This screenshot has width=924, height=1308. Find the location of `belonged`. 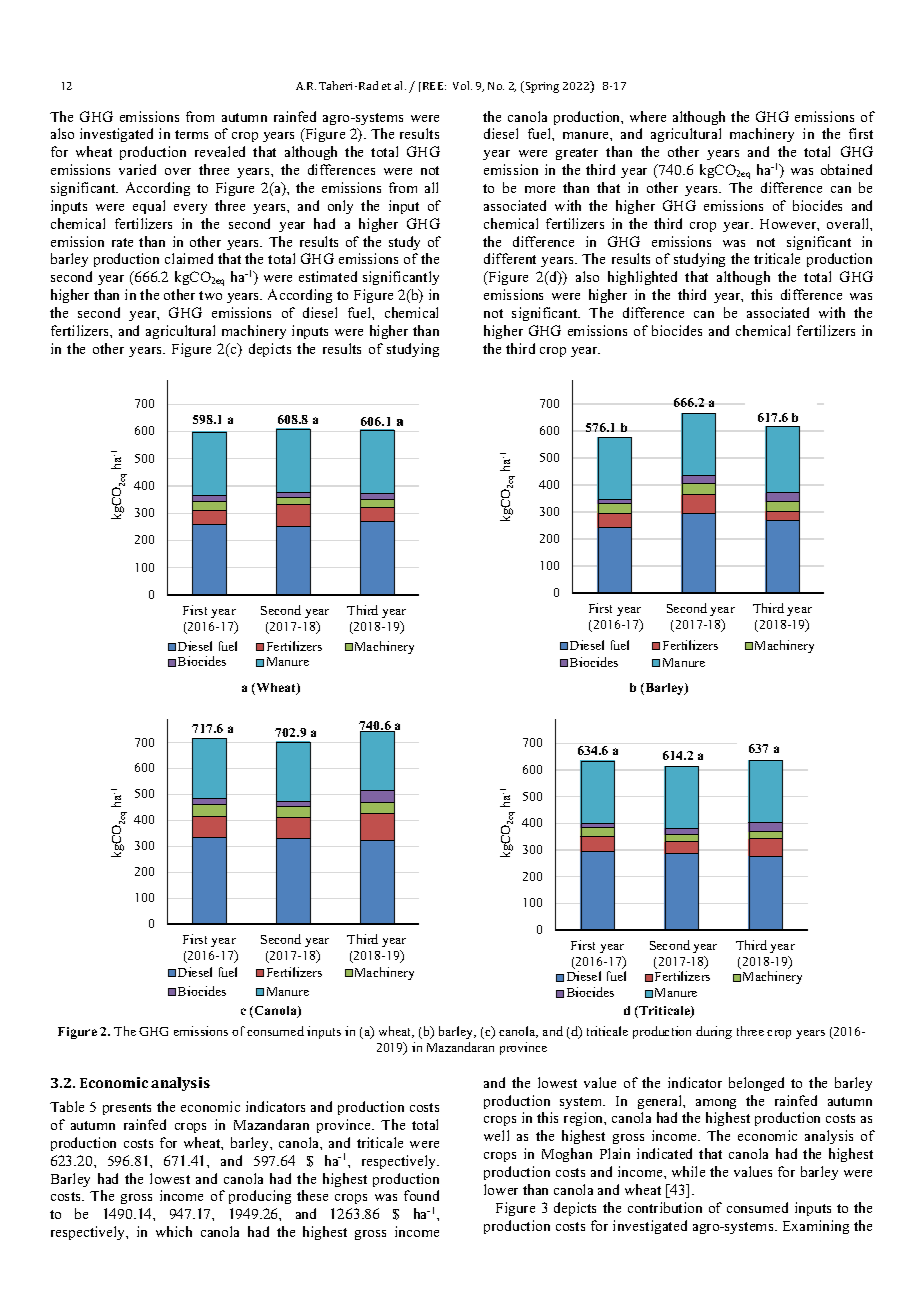

belonged is located at coordinates (756, 1084).
